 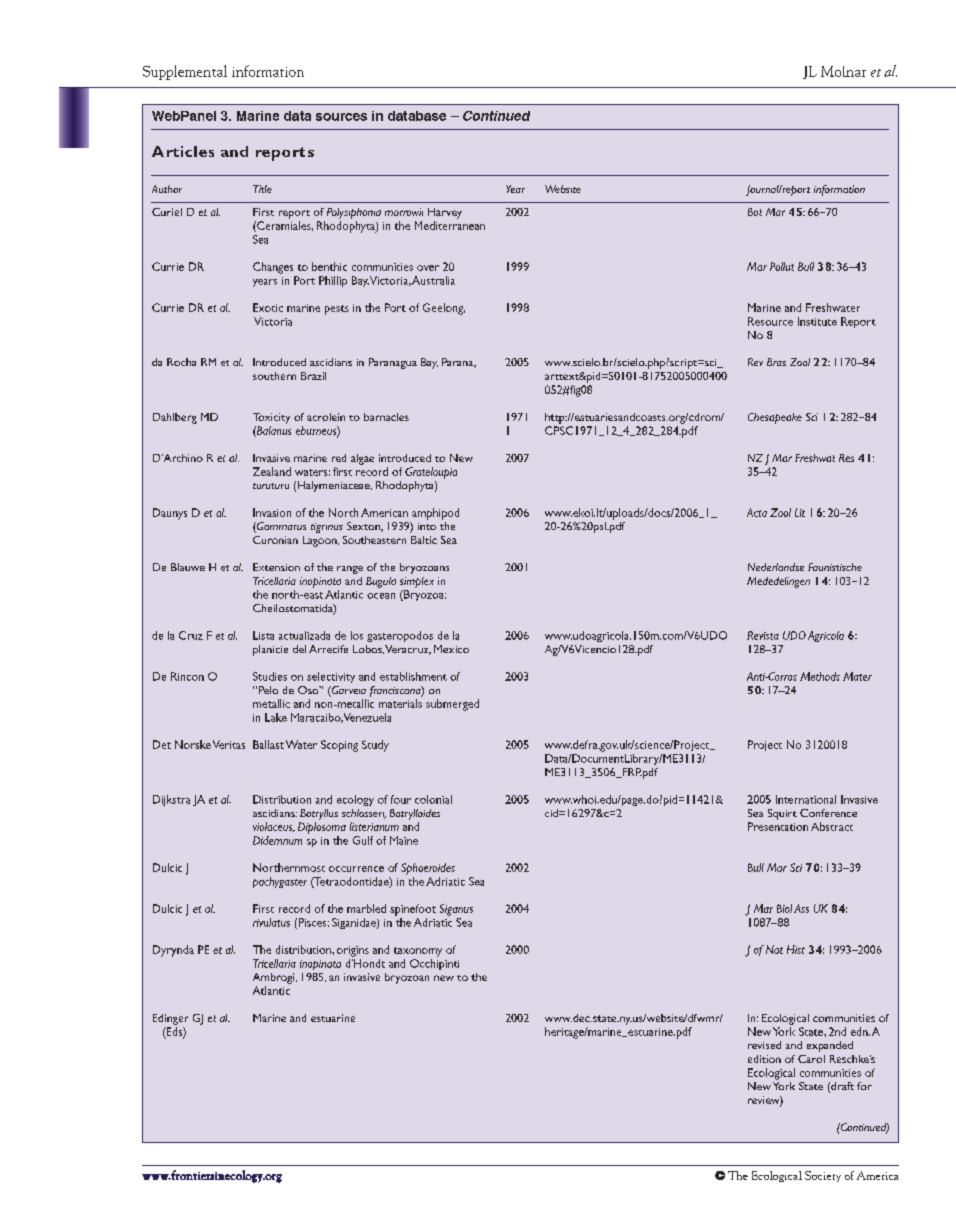 What do you see at coordinates (274, 376) in the screenshot?
I see `southern` at bounding box center [274, 376].
